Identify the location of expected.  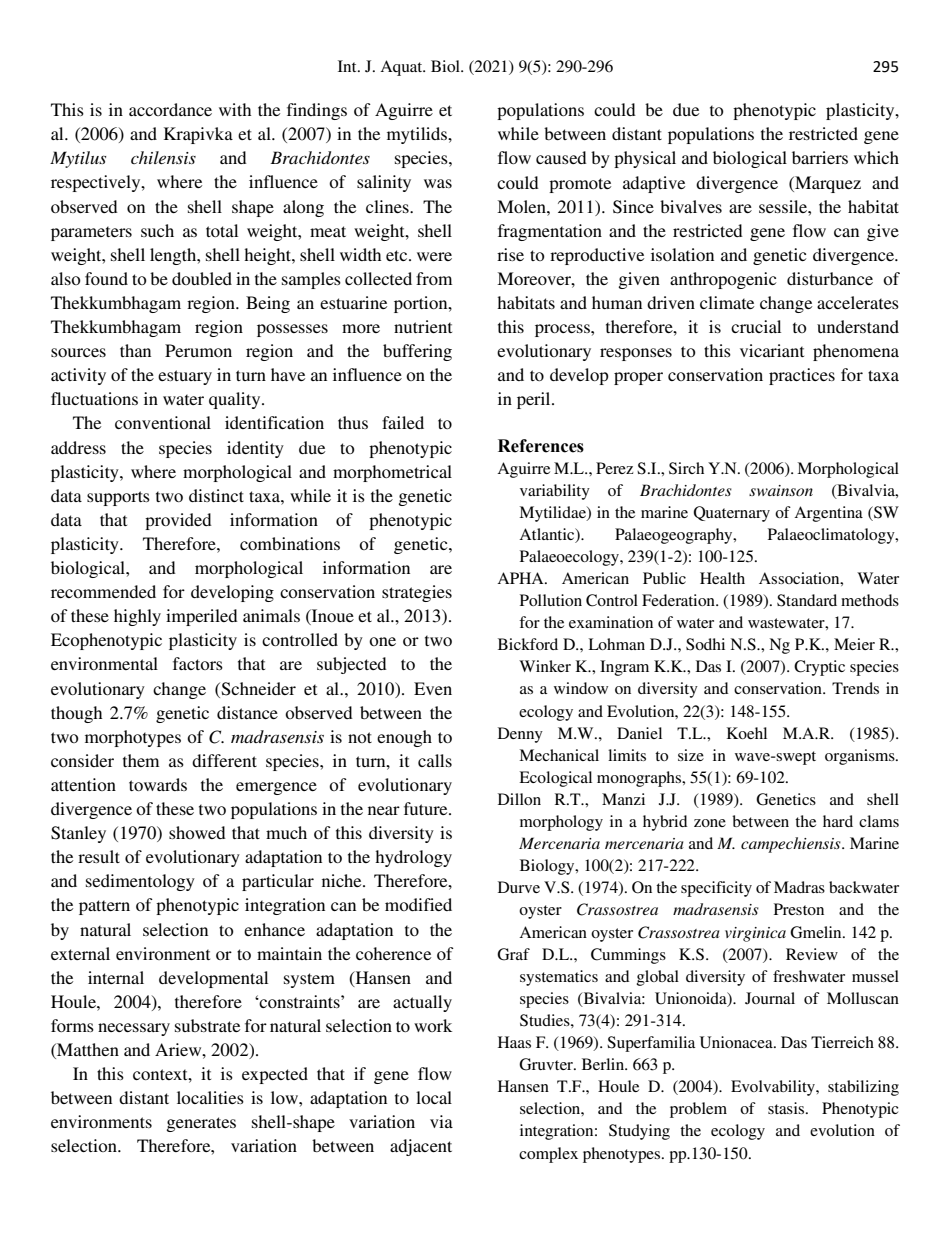
(275, 1075).
